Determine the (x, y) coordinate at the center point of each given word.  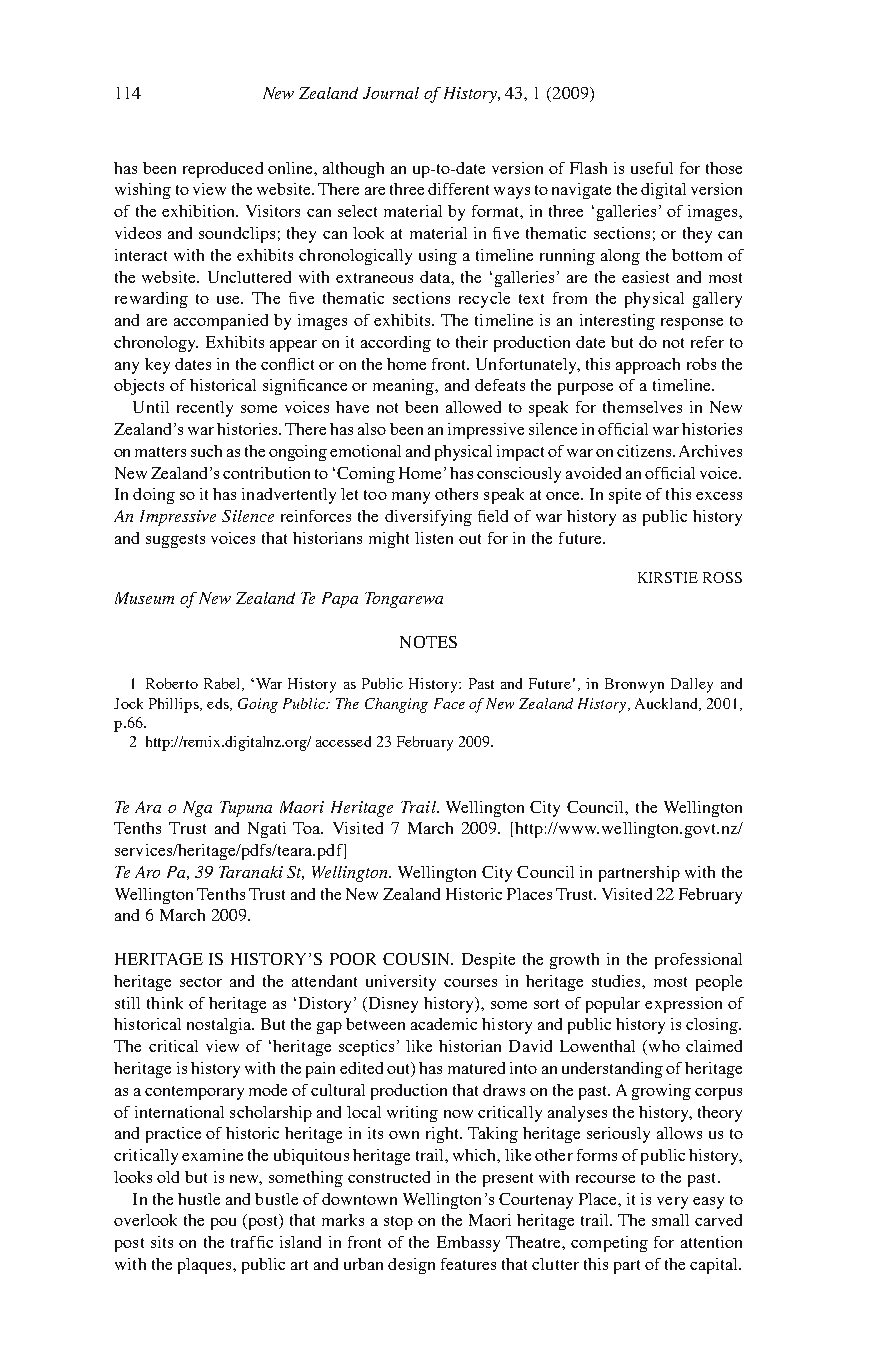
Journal (391, 93)
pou (223, 1224)
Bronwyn (634, 685)
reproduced (223, 170)
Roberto (172, 683)
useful (652, 168)
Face (449, 703)
